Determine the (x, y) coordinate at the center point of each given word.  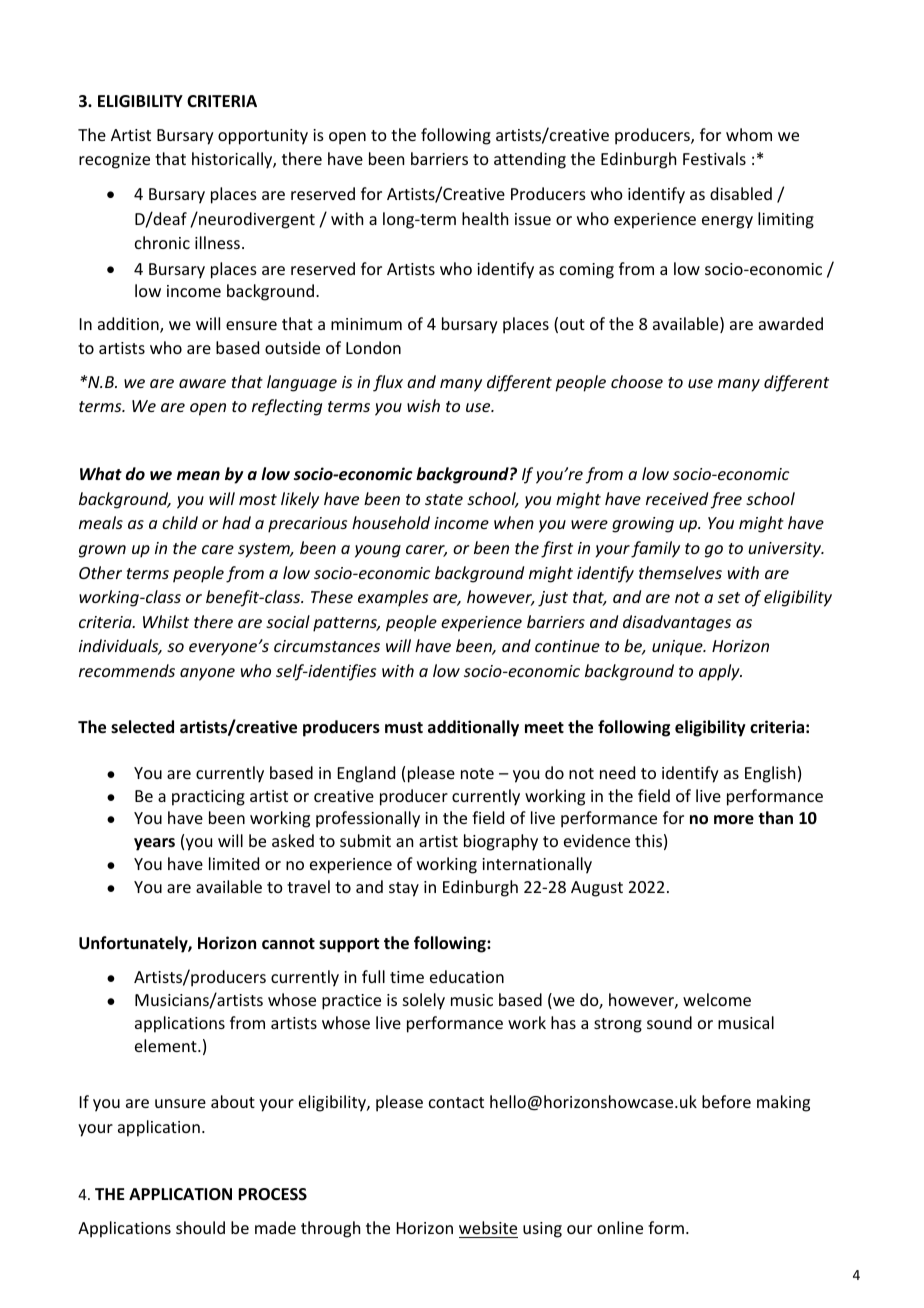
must (404, 728)
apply (720, 672)
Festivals (714, 158)
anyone (207, 674)
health (485, 218)
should (200, 1227)
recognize (114, 161)
